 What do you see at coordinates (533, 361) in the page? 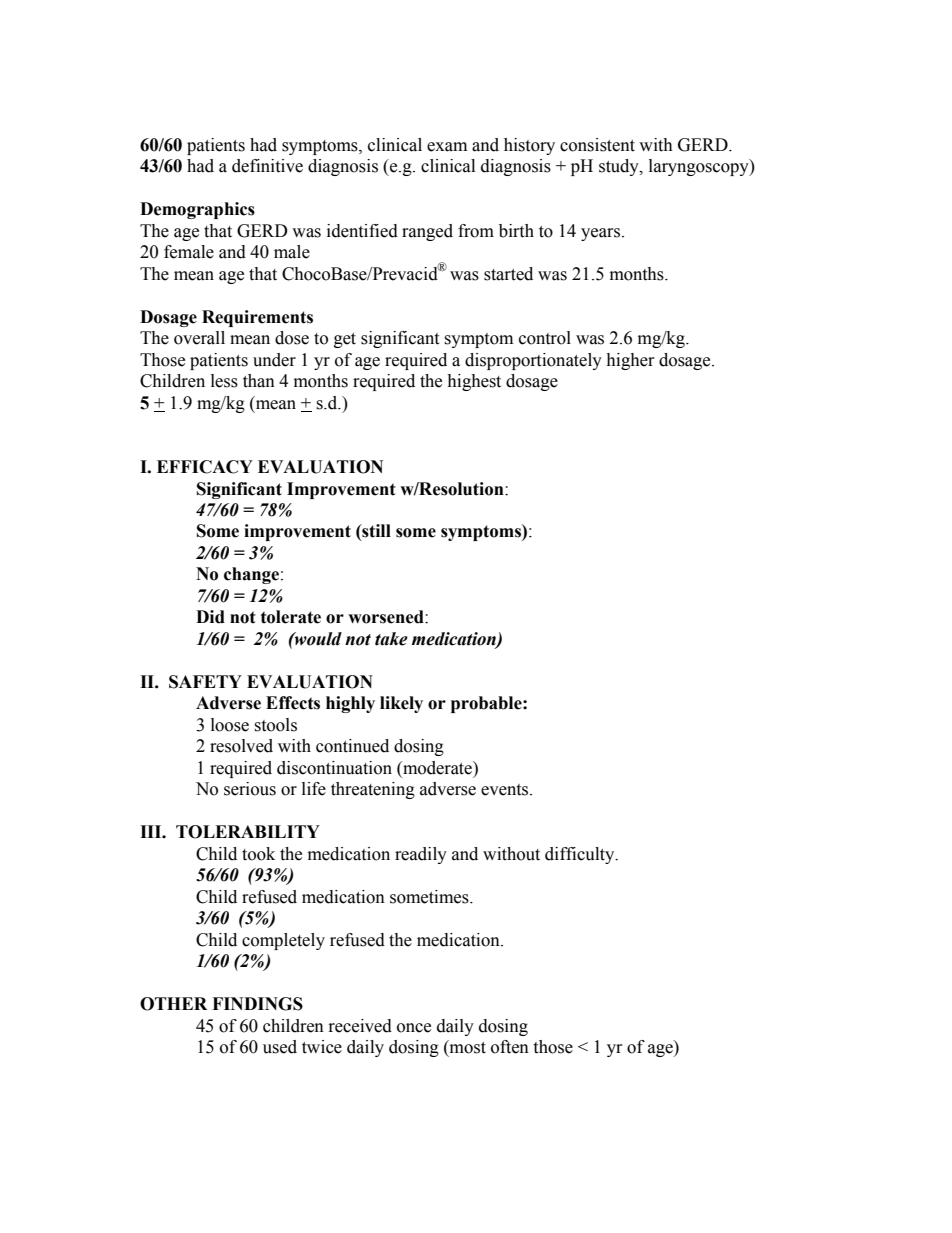
I see `disproportionately` at bounding box center [533, 361].
